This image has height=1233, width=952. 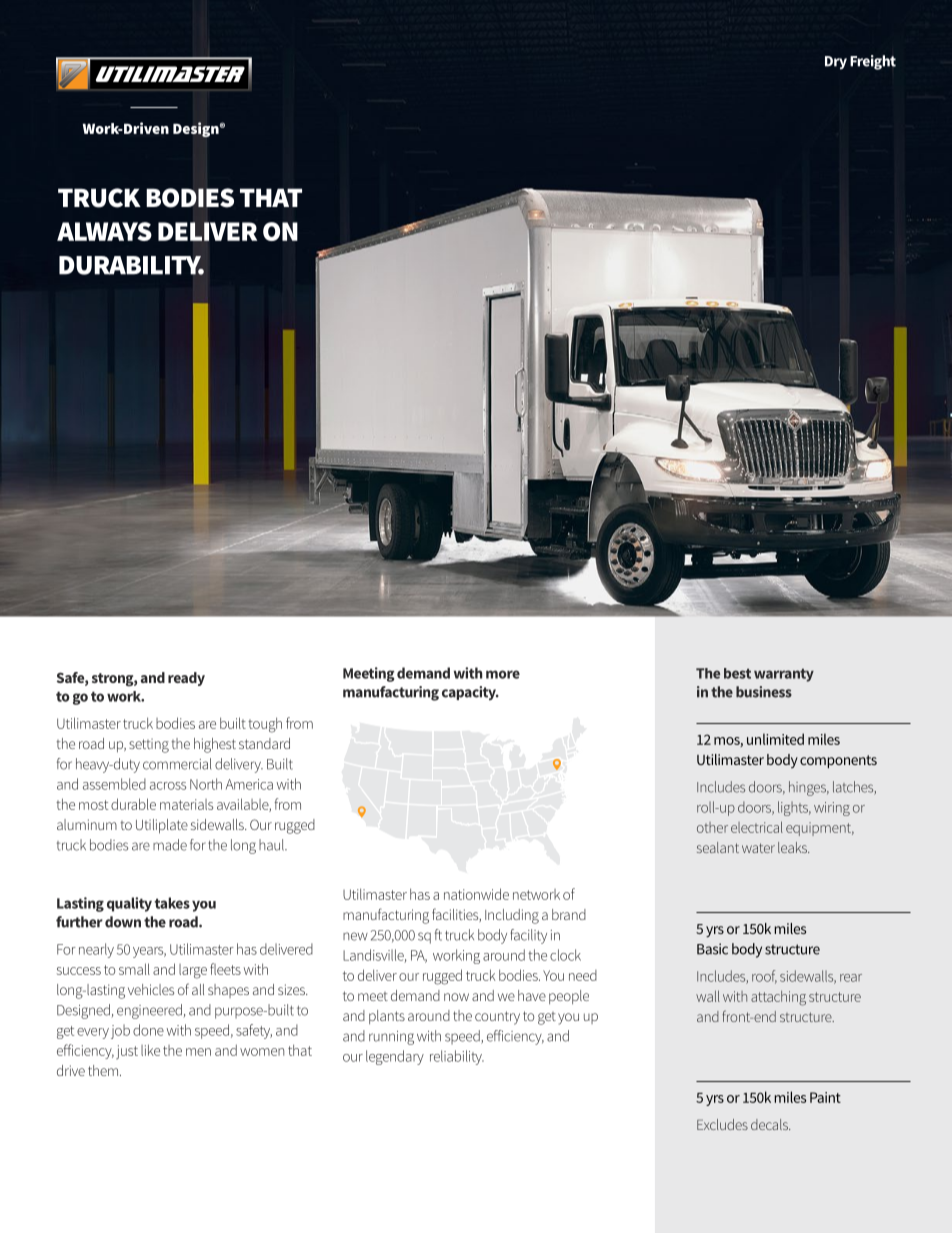 I want to click on best, so click(x=737, y=673).
